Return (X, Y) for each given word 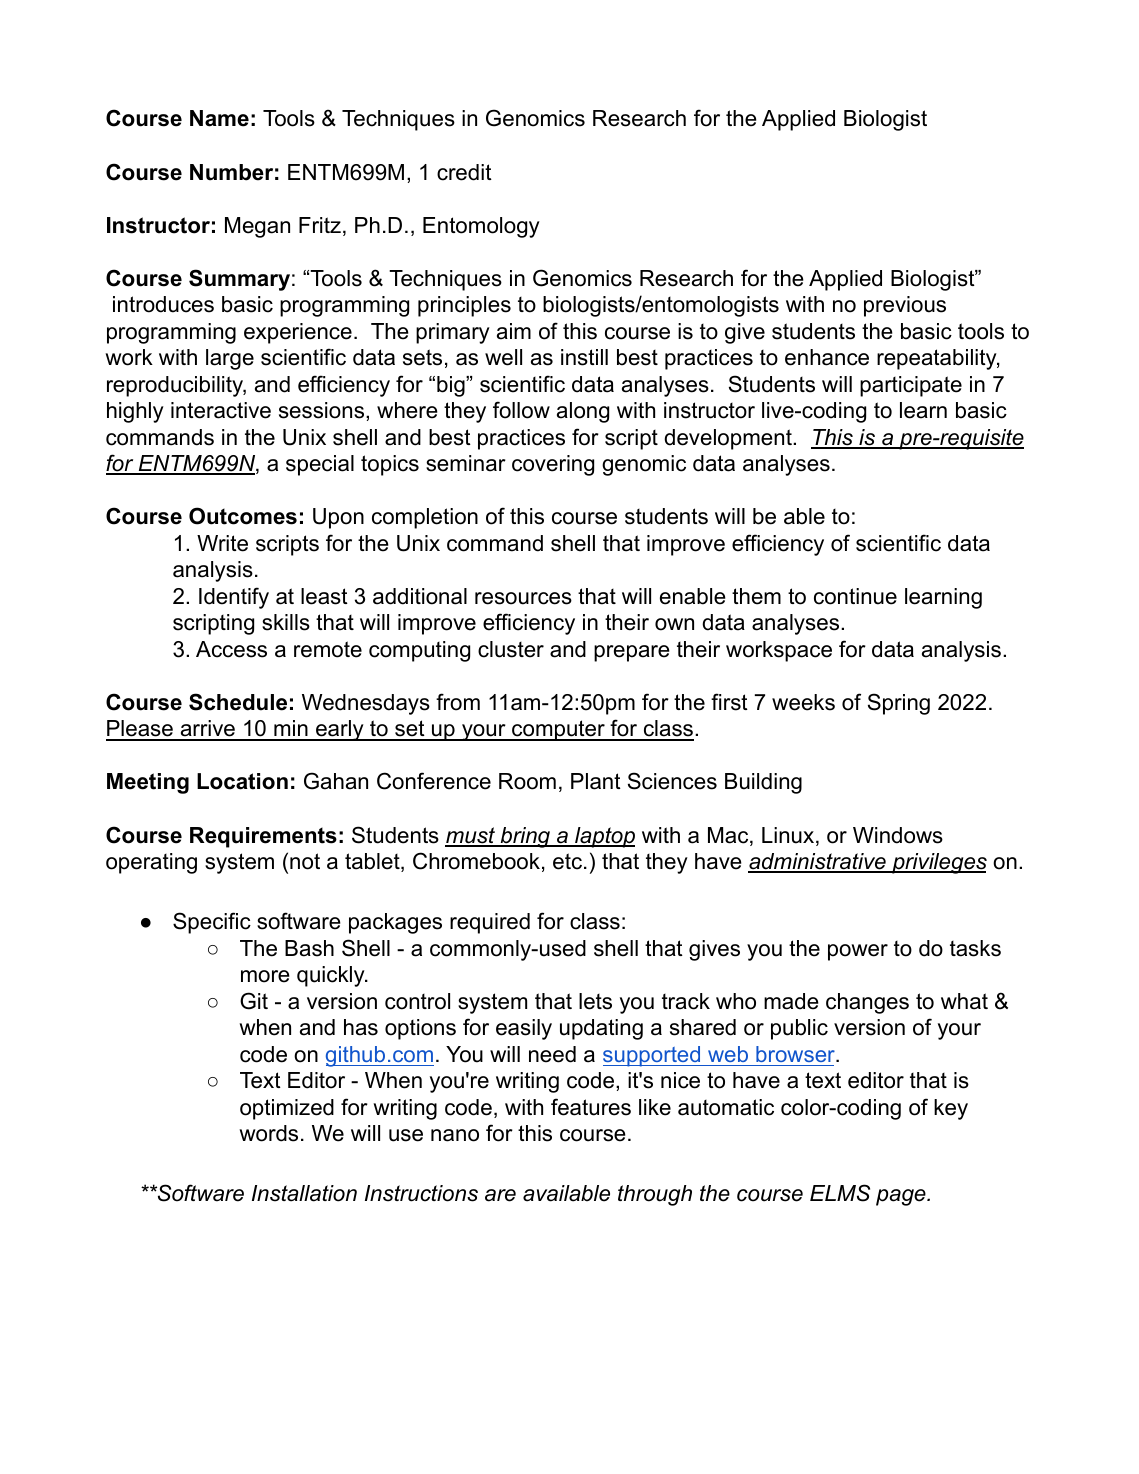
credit (464, 172)
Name (219, 118)
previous (905, 306)
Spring (899, 704)
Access (231, 649)
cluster (511, 649)
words (268, 1133)
